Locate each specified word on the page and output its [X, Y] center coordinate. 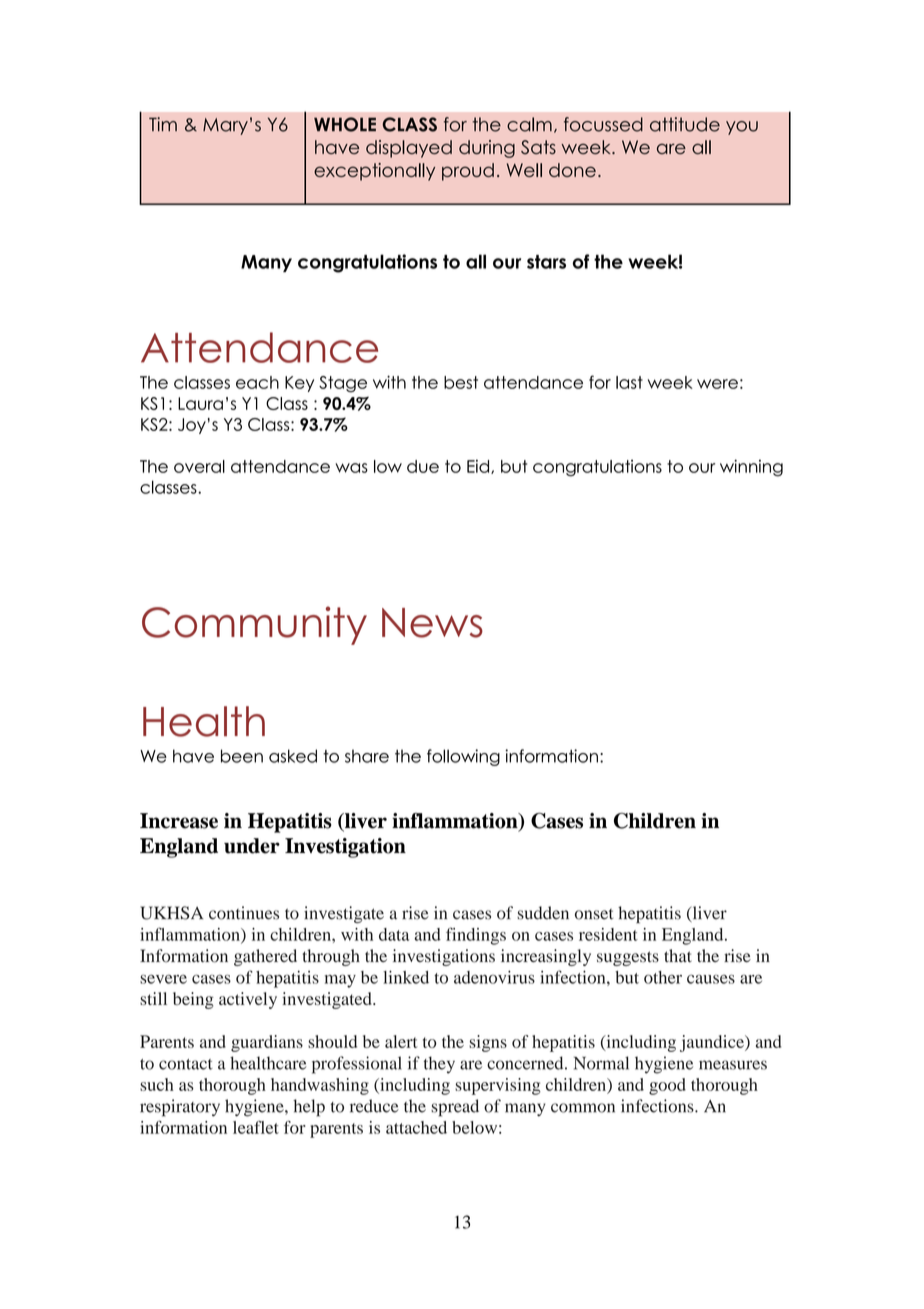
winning [751, 468]
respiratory [180, 1108]
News [432, 623]
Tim [163, 124]
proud [468, 172]
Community [254, 625]
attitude [685, 124]
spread [455, 1108]
